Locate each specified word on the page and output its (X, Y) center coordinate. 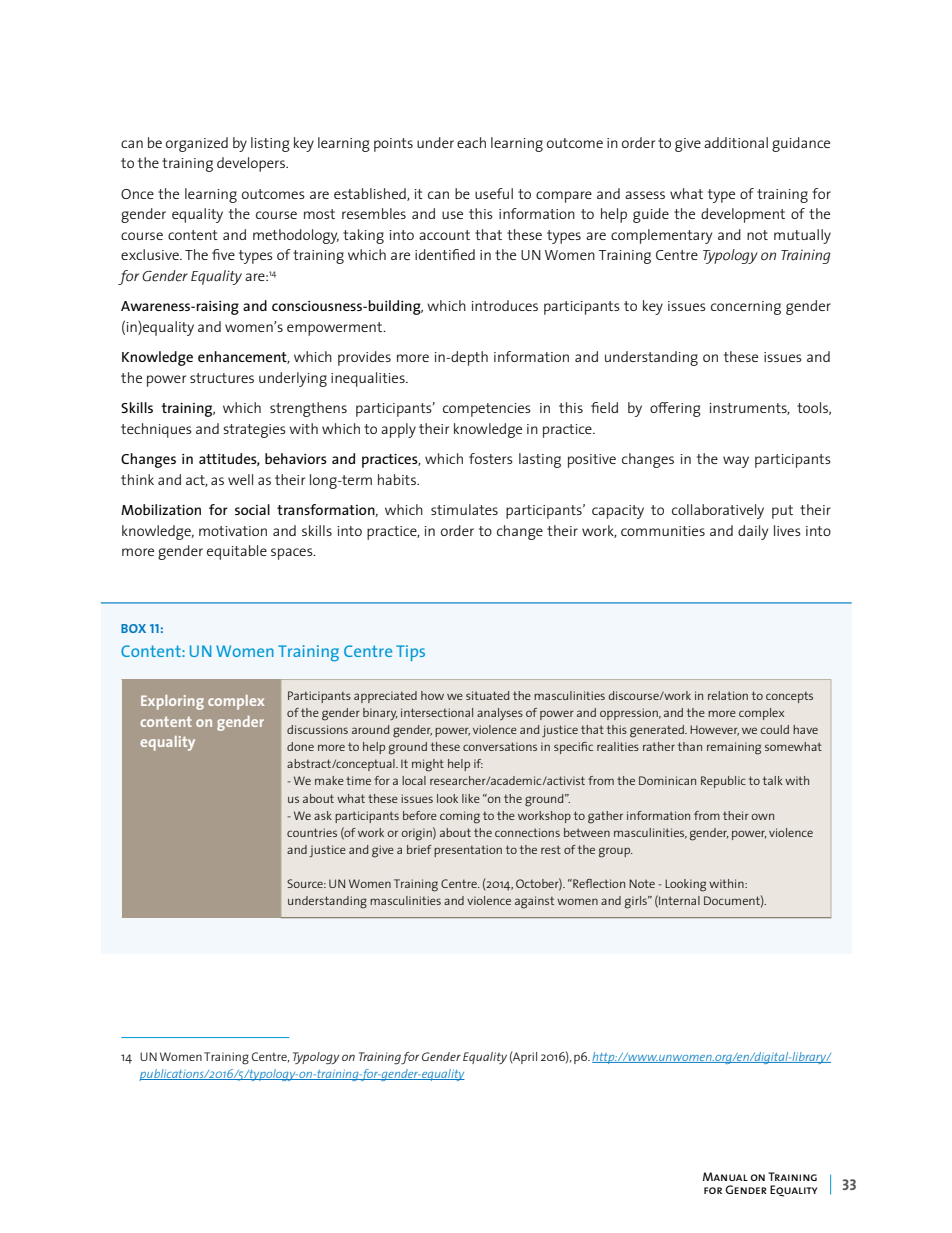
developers (252, 164)
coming (460, 817)
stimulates (464, 509)
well (240, 479)
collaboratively (718, 511)
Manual (725, 1176)
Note (642, 883)
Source (306, 883)
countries (312, 832)
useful (494, 193)
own (763, 816)
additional (736, 142)
